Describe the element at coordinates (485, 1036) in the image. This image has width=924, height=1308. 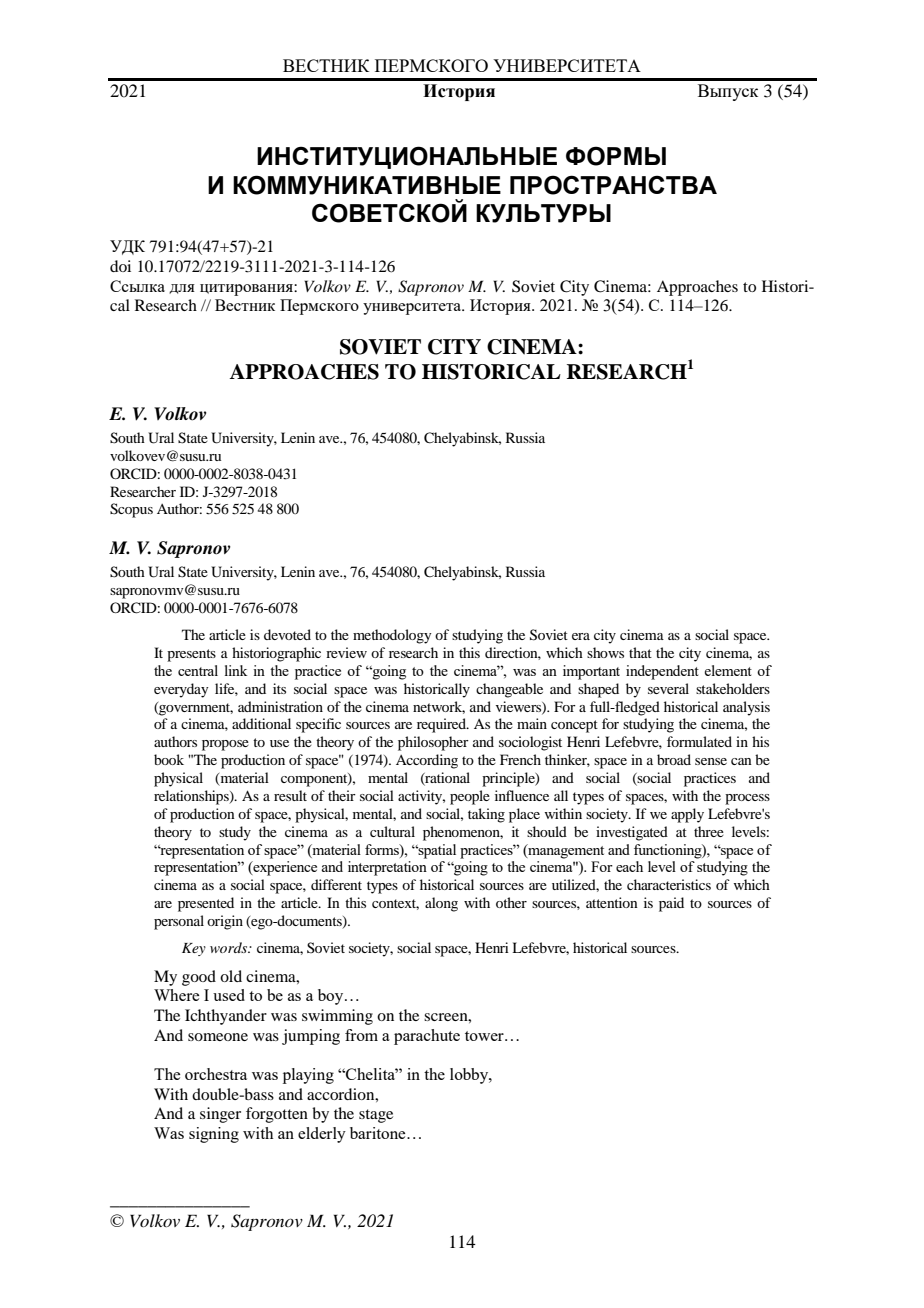
I see `tower` at that location.
